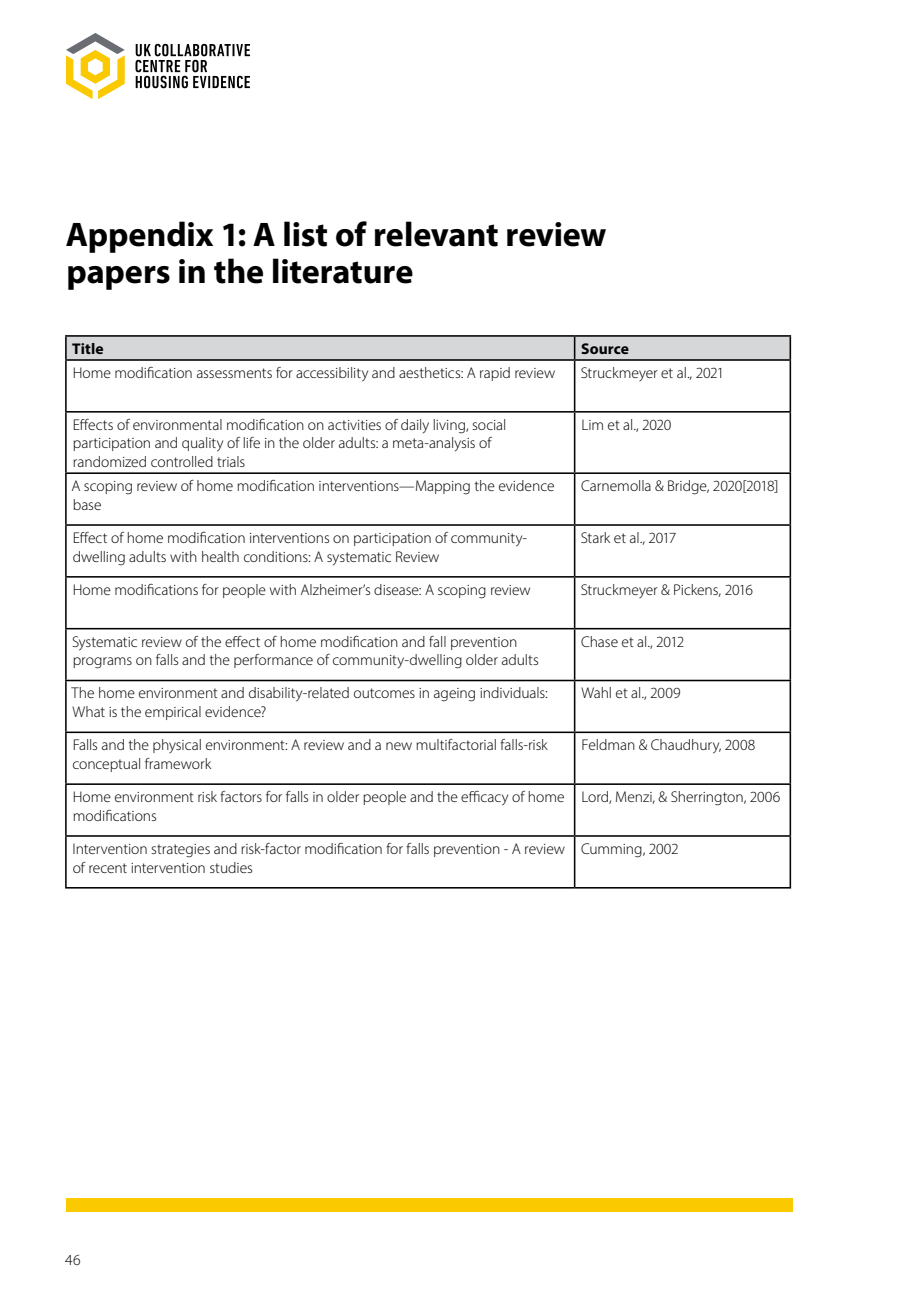  What do you see at coordinates (182, 461) in the page?
I see `controlled` at bounding box center [182, 461].
